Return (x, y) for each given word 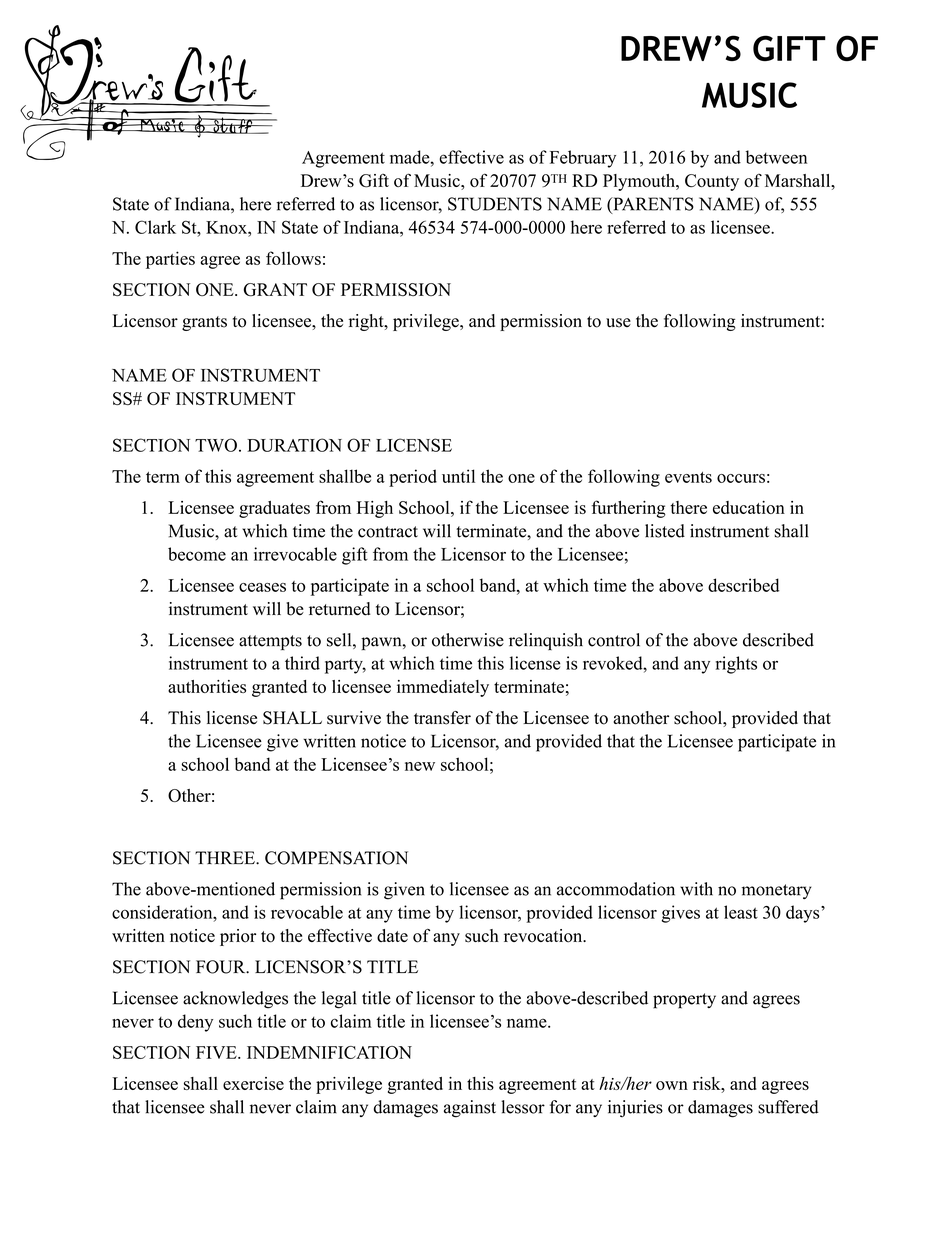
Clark (155, 227)
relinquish (546, 641)
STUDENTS (495, 204)
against (470, 1109)
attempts (270, 642)
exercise (253, 1083)
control (614, 640)
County (712, 182)
